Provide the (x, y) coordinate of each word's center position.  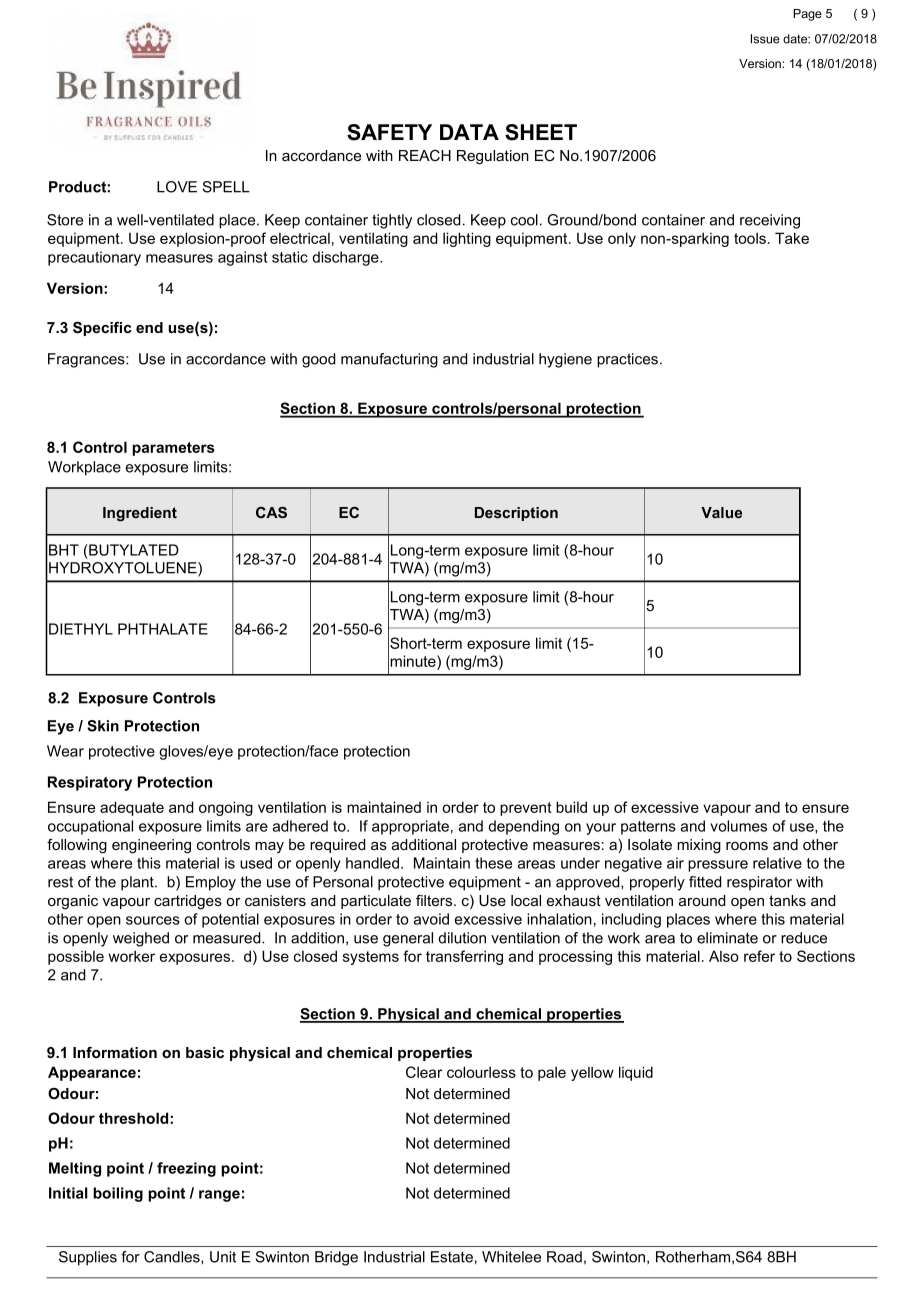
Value (721, 512)
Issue (765, 39)
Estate (452, 1257)
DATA (469, 132)
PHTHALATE (163, 629)
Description (516, 514)
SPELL (226, 187)
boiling (118, 1194)
